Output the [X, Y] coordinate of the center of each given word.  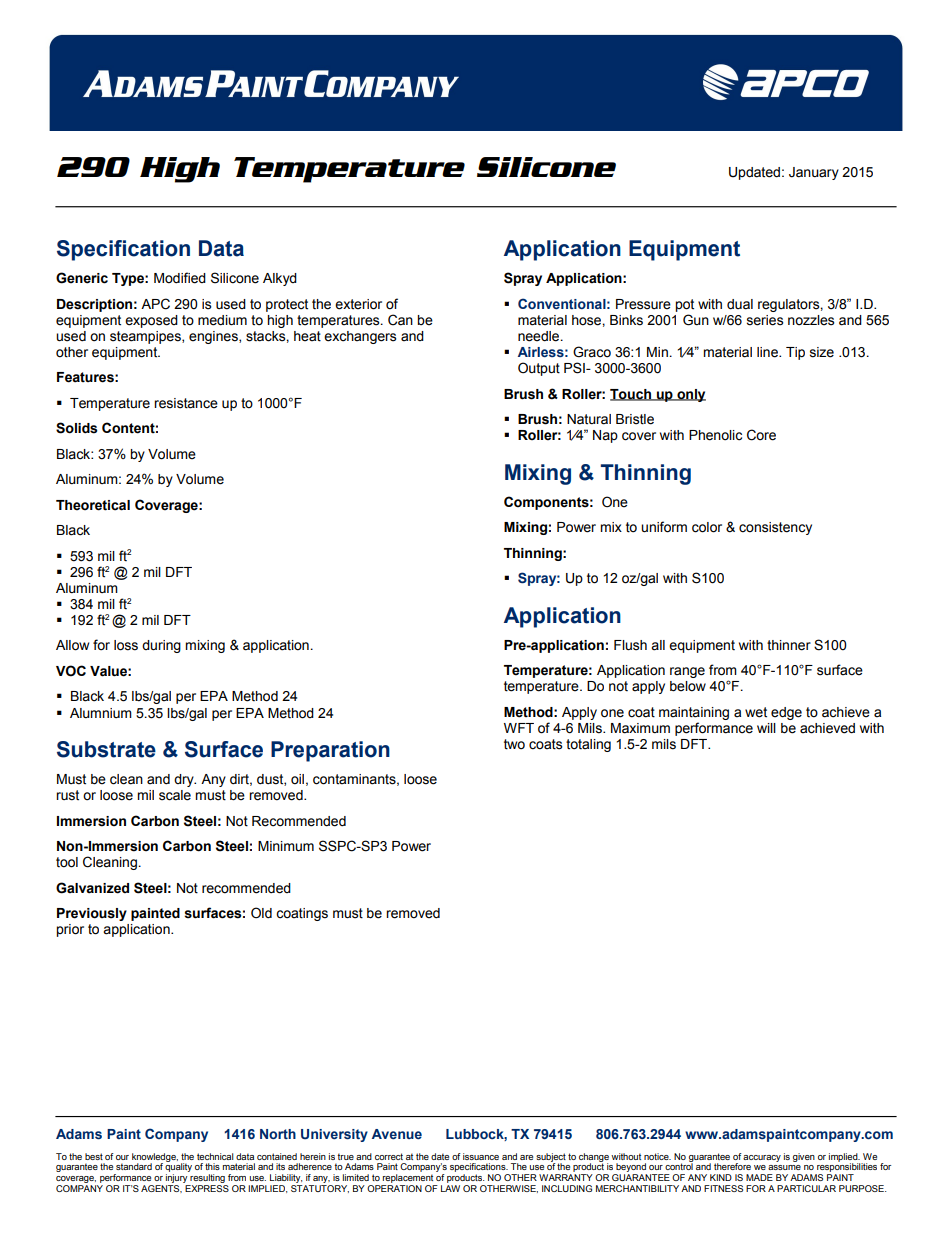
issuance [481, 1156]
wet [756, 712]
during [161, 646]
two [514, 744]
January [814, 173]
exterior [358, 304]
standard [134, 1166]
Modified [180, 278]
